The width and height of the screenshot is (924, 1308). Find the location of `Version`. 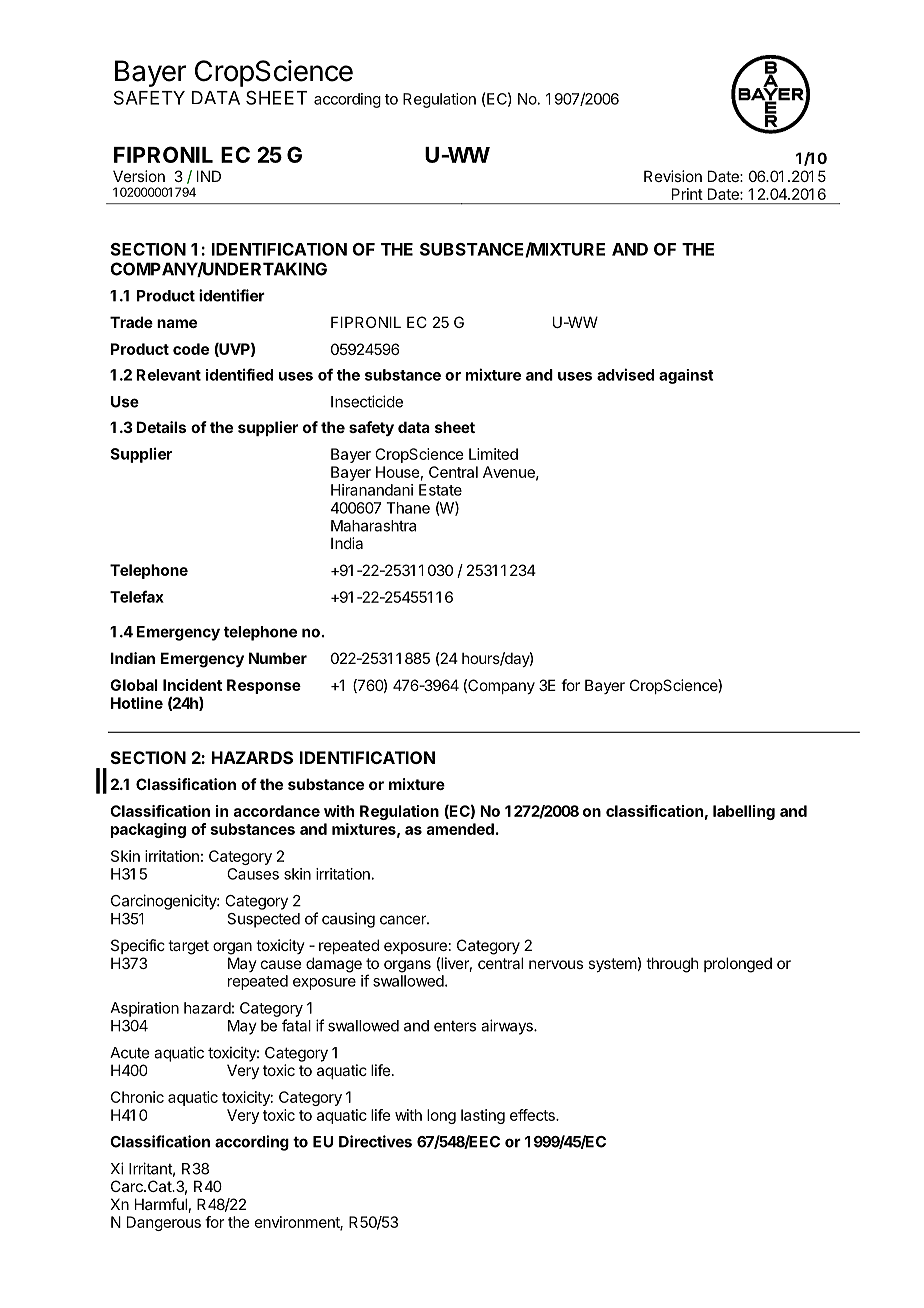

Version is located at coordinates (139, 176).
